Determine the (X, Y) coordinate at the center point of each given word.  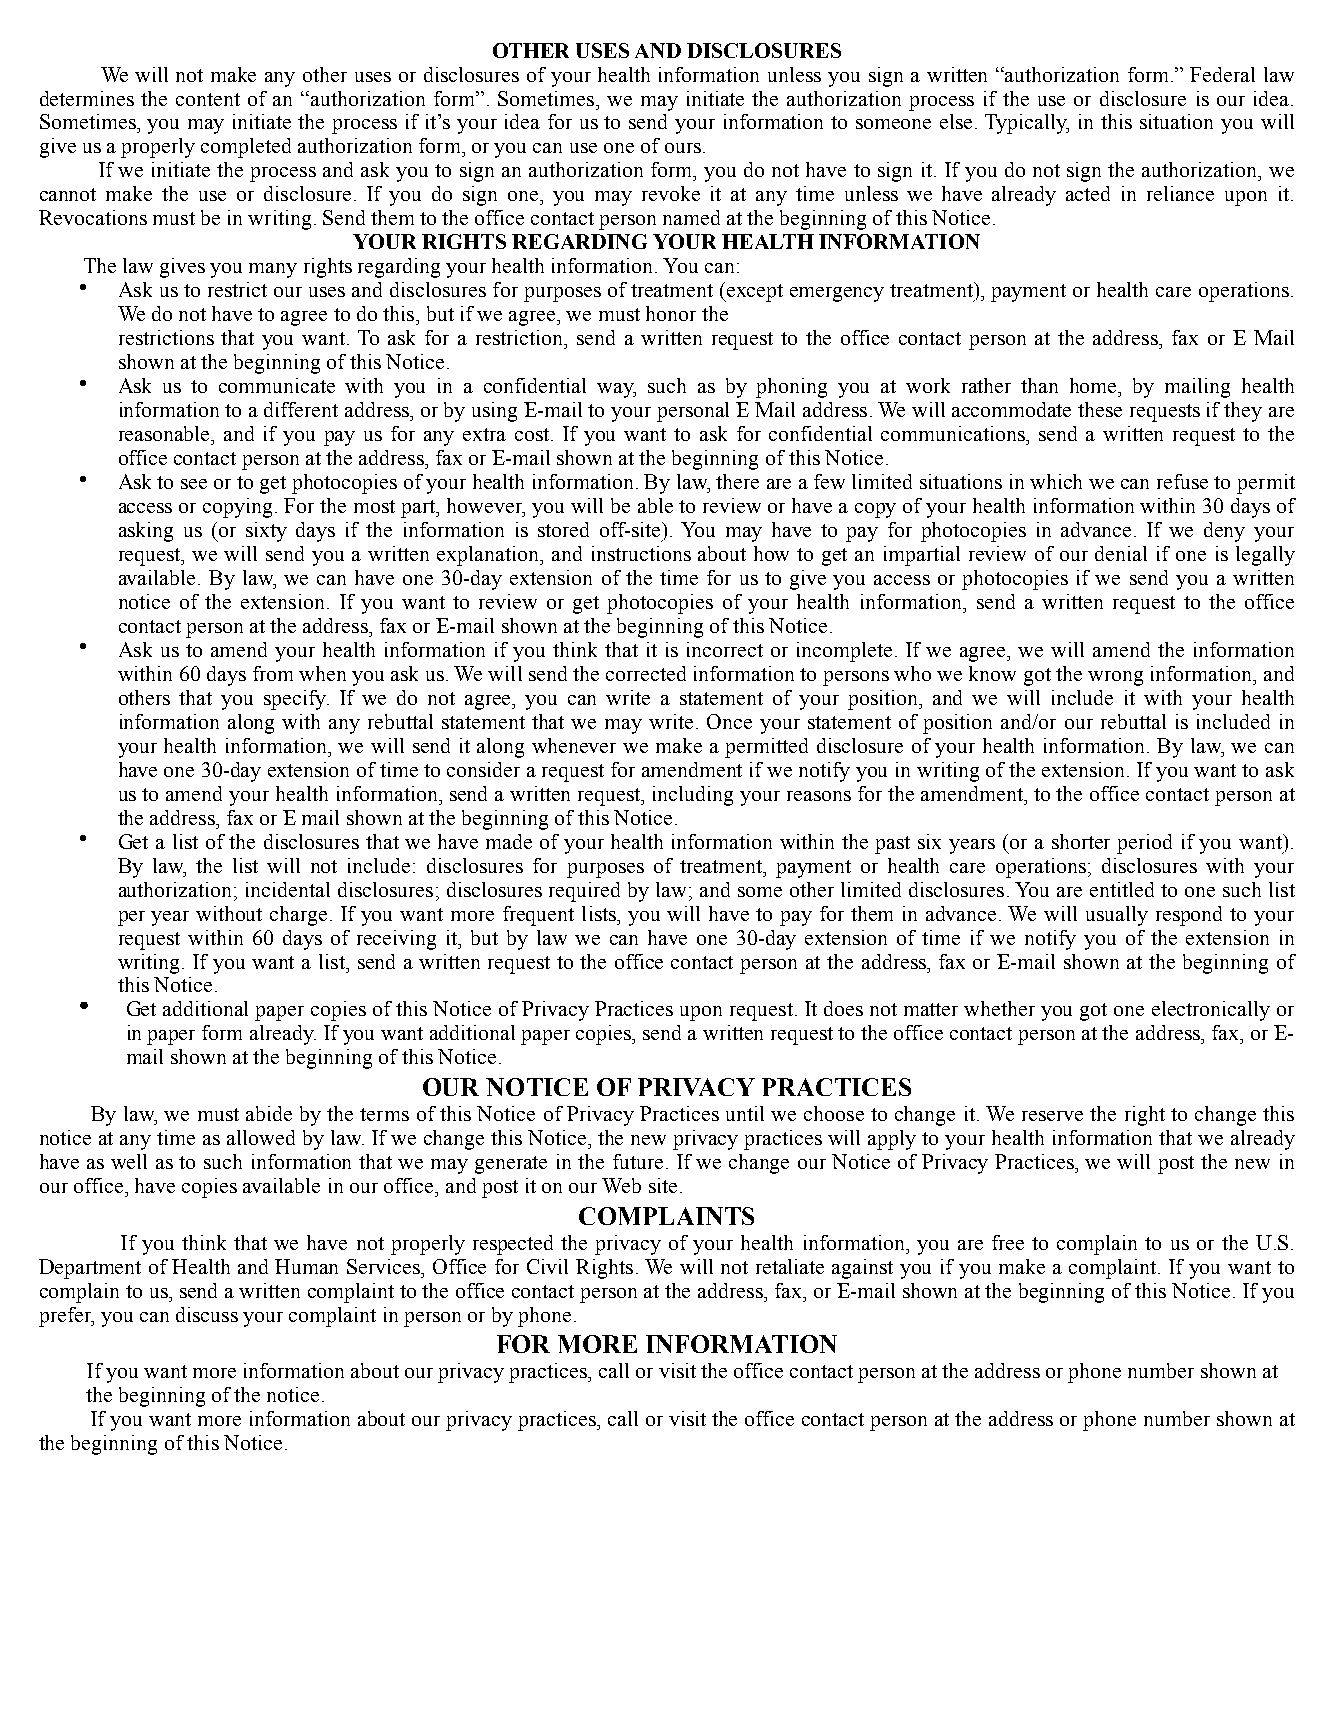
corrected (646, 673)
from (273, 673)
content (208, 99)
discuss (207, 1314)
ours (683, 148)
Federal (1222, 74)
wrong (1115, 678)
